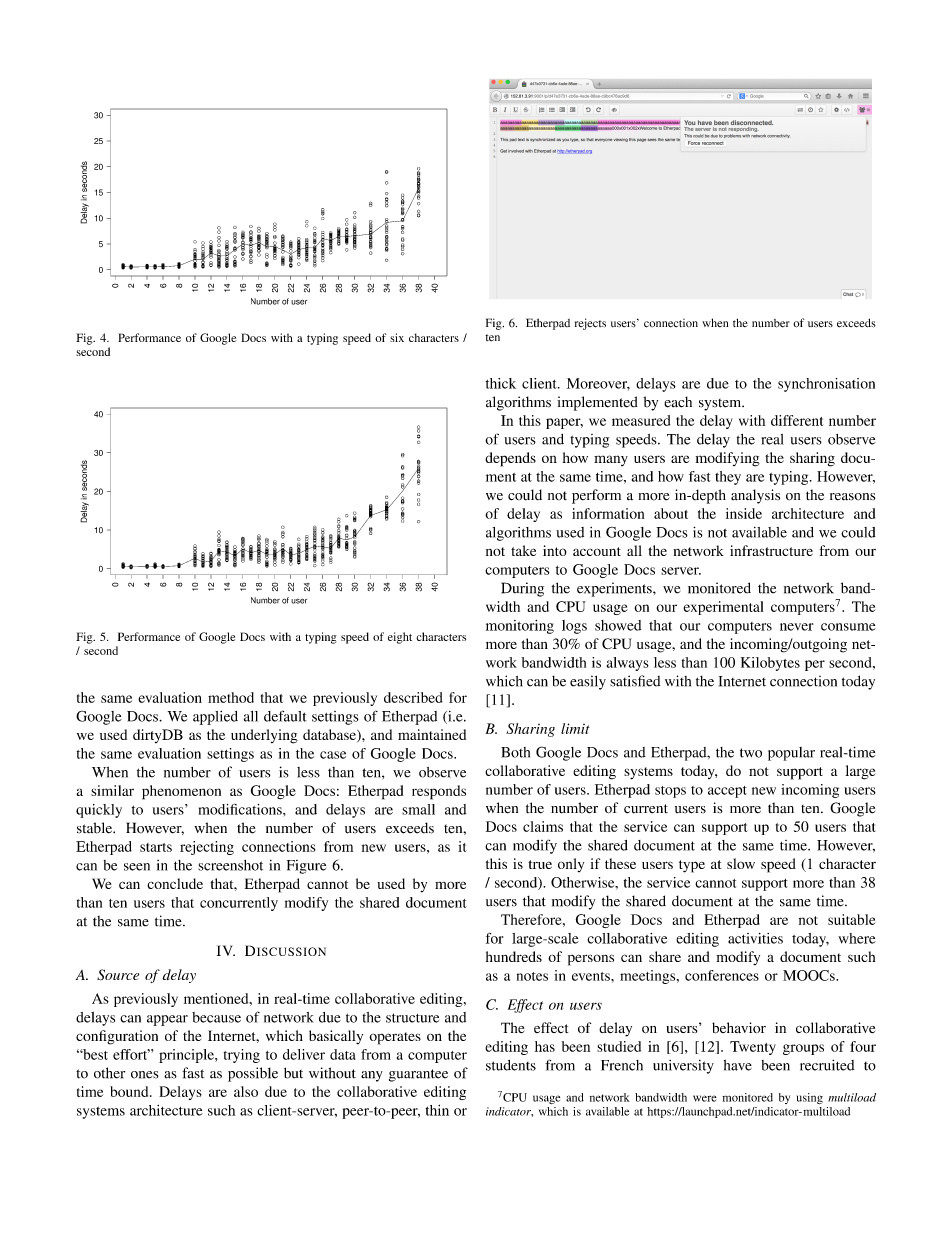 Image resolution: width=952 pixels, height=1233 pixels. What do you see at coordinates (145, 1075) in the screenshot?
I see `ones` at bounding box center [145, 1075].
